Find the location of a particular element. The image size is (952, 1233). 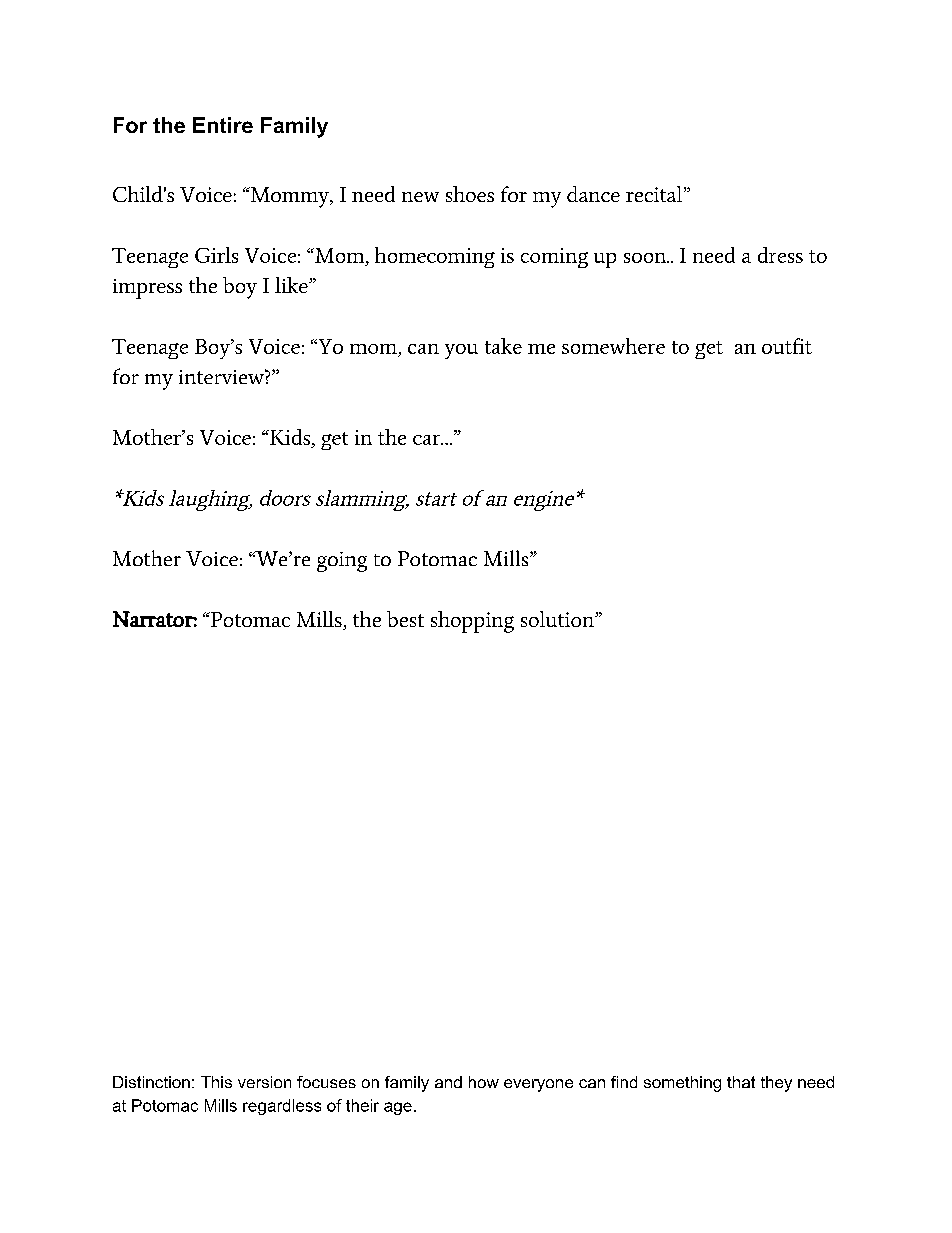

Entire is located at coordinates (223, 125).
